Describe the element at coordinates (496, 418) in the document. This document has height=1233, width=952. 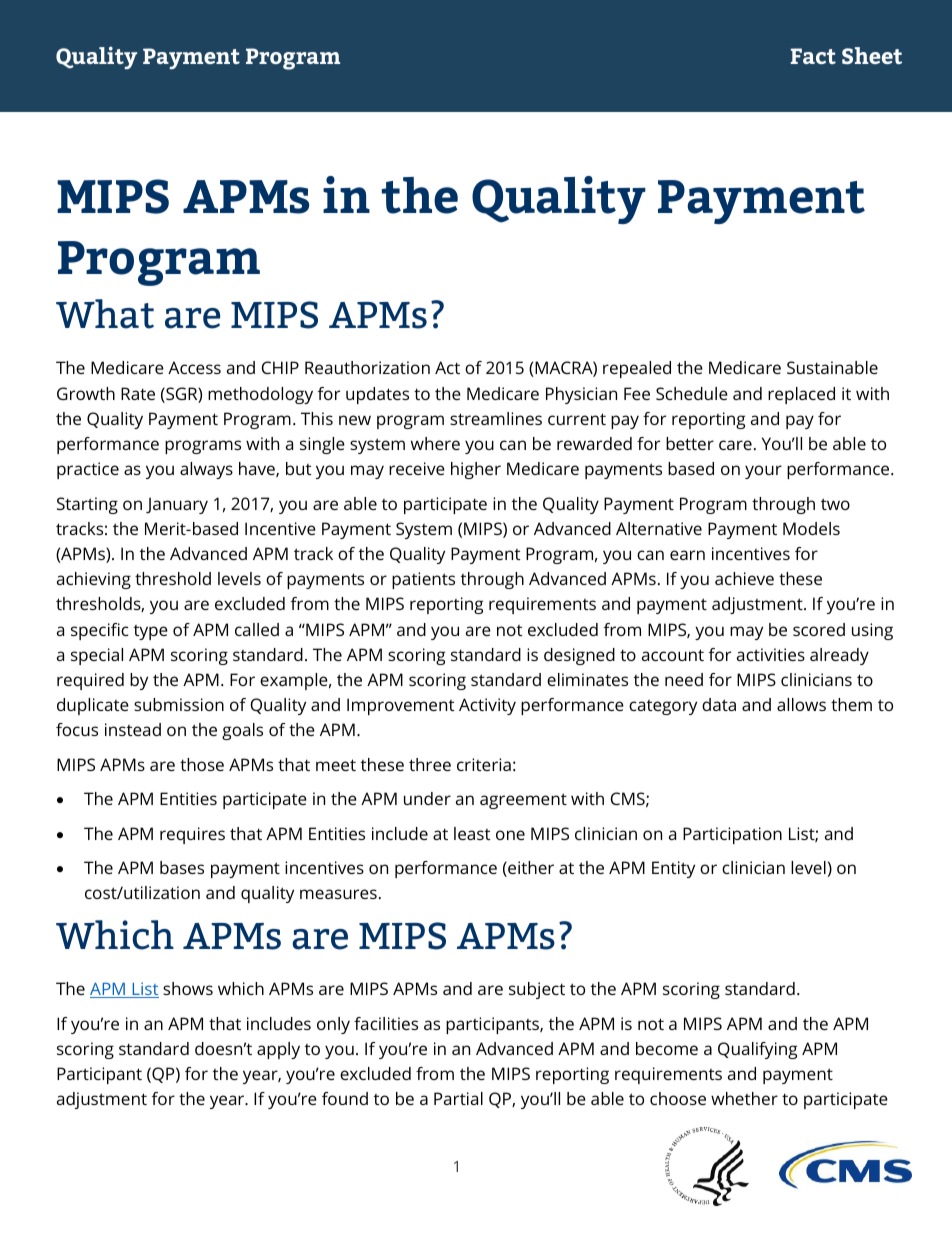
I see `streamlines` at that location.
